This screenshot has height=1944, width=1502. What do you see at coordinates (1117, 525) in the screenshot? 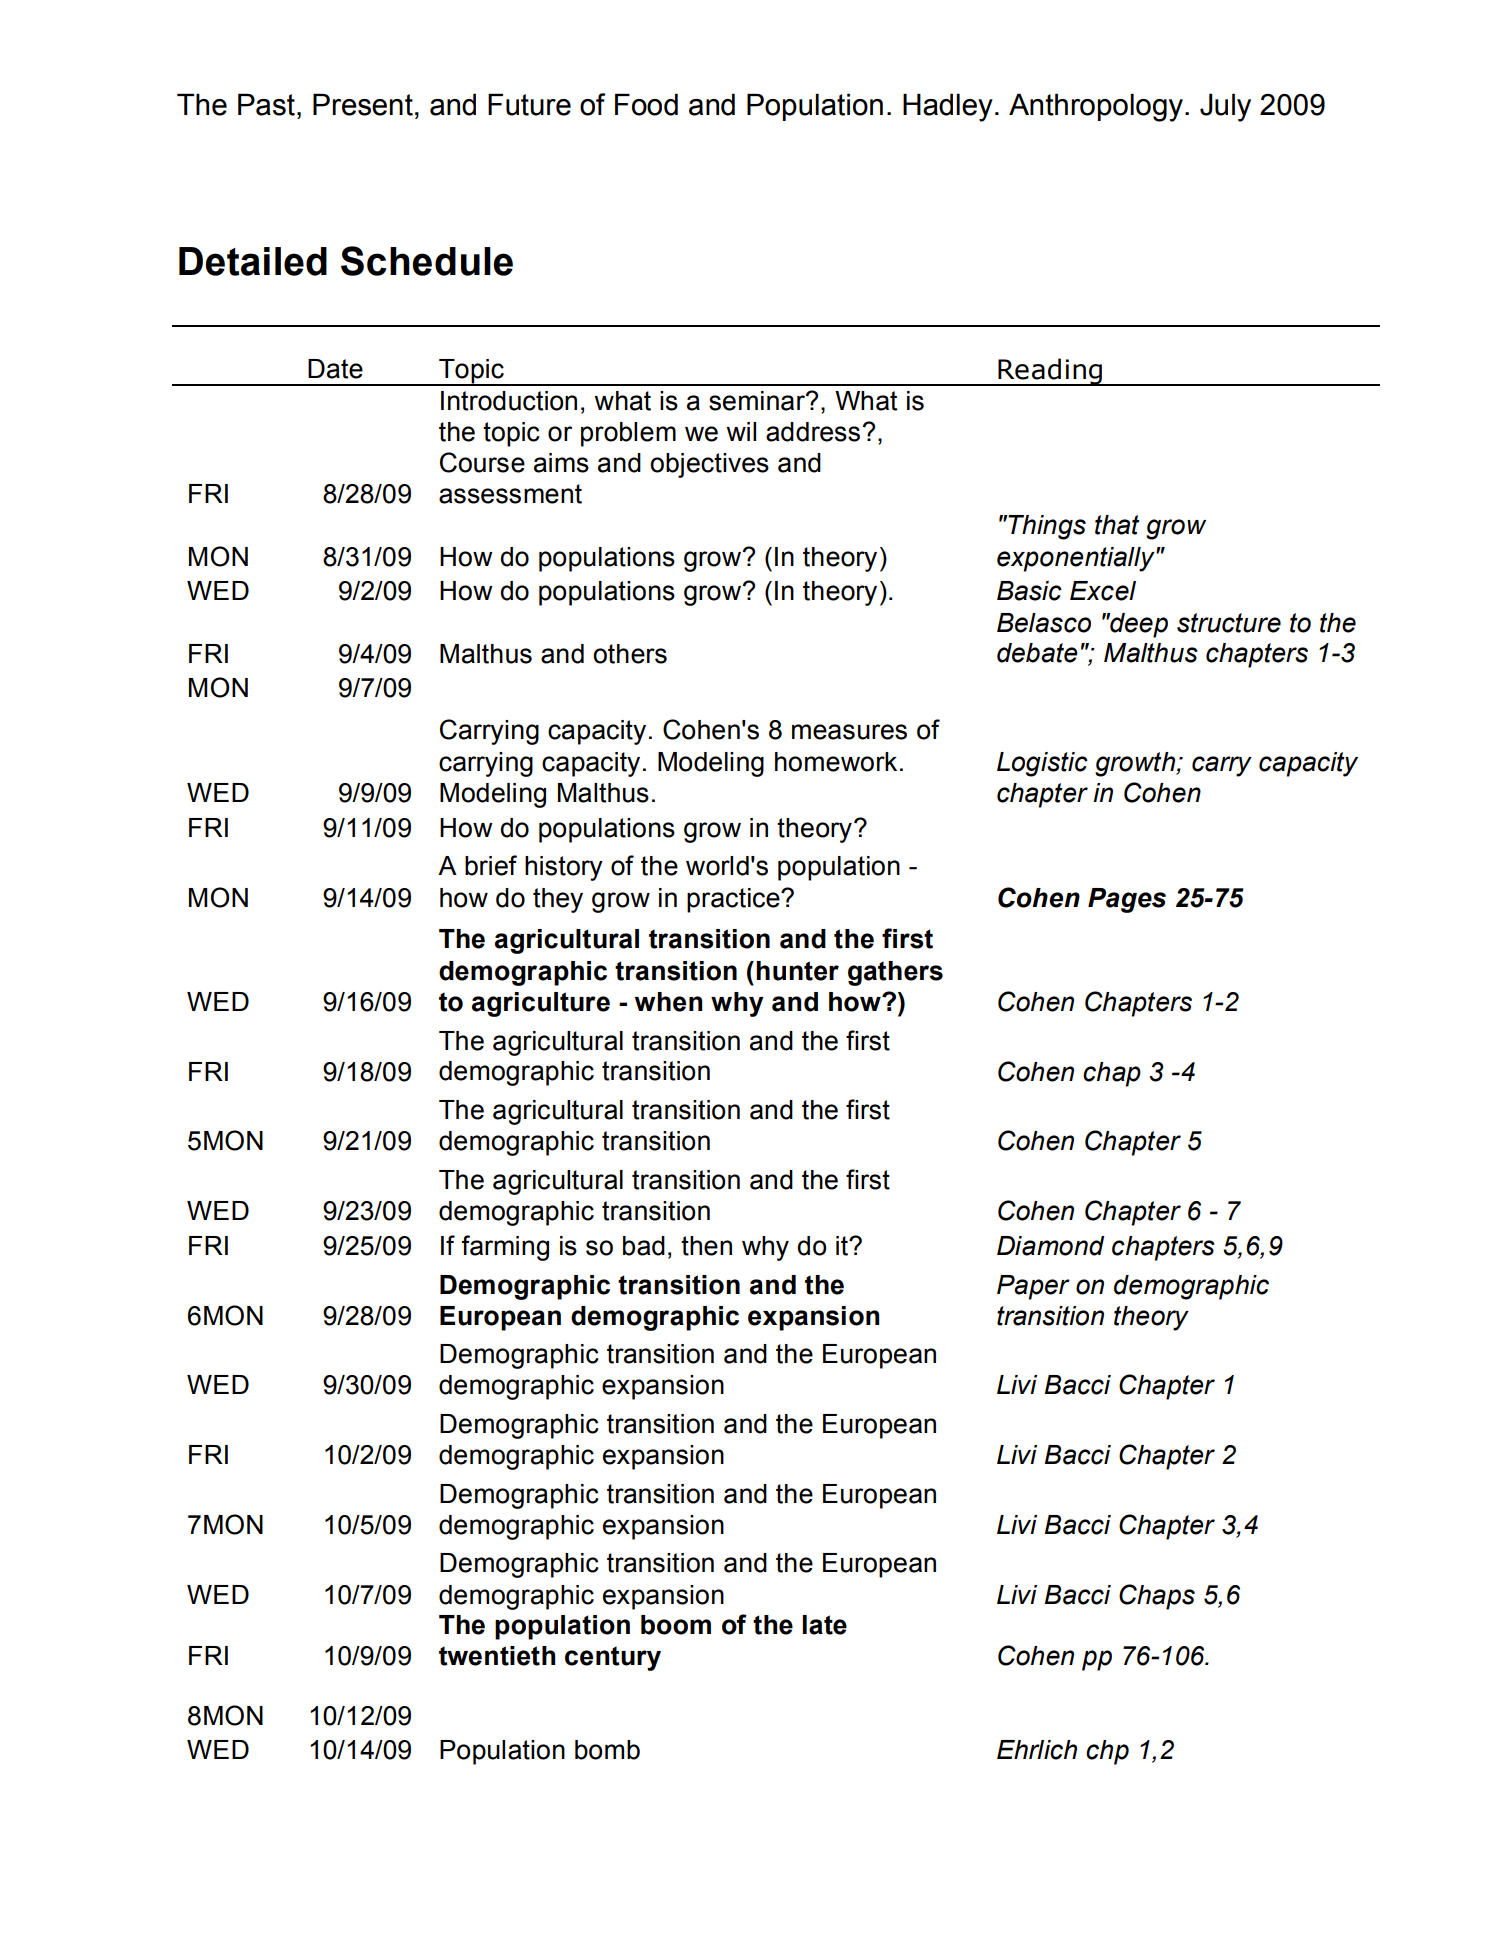
I see `that` at bounding box center [1117, 525].
